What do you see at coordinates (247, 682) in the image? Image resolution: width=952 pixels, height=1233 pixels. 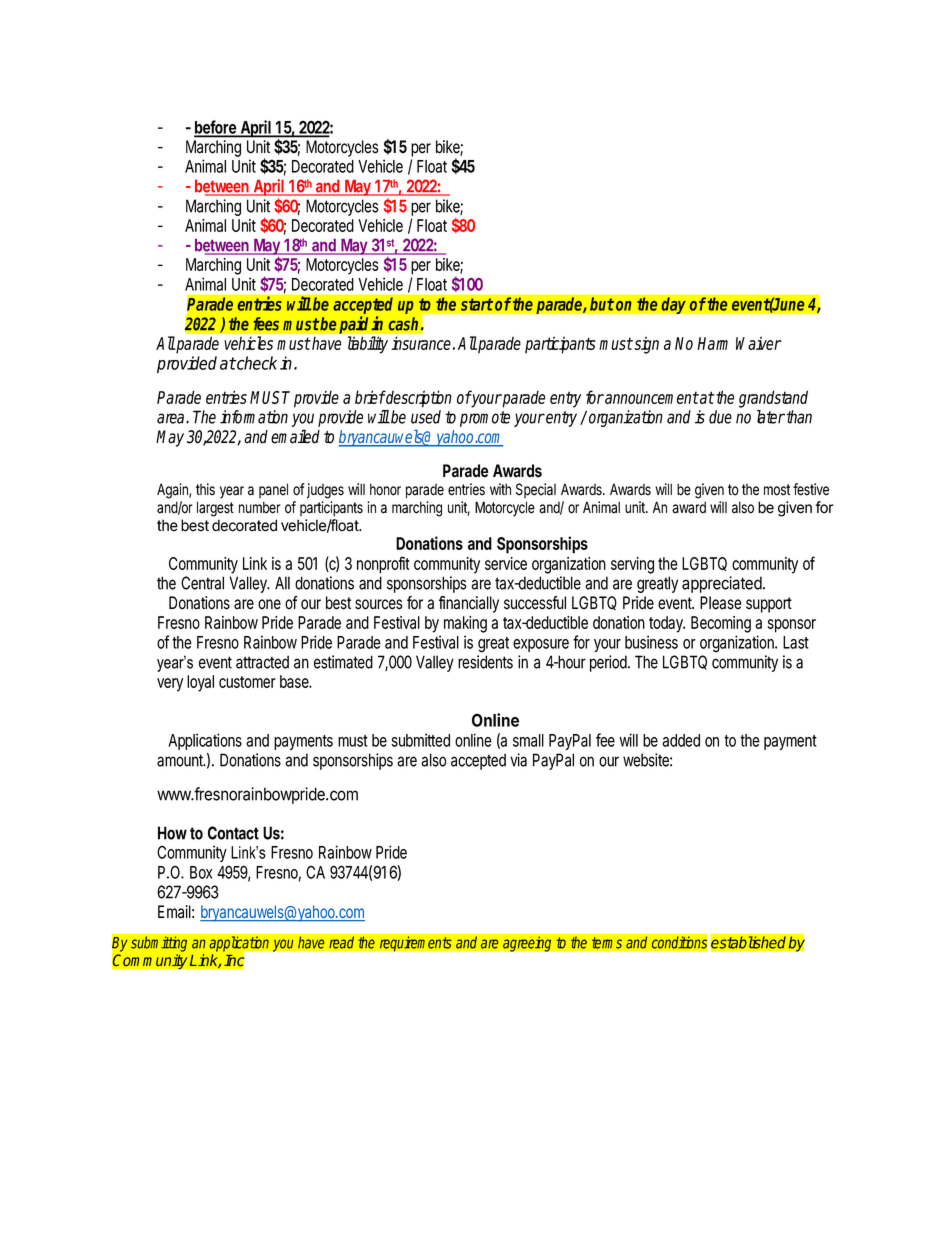 I see `customer` at bounding box center [247, 682].
